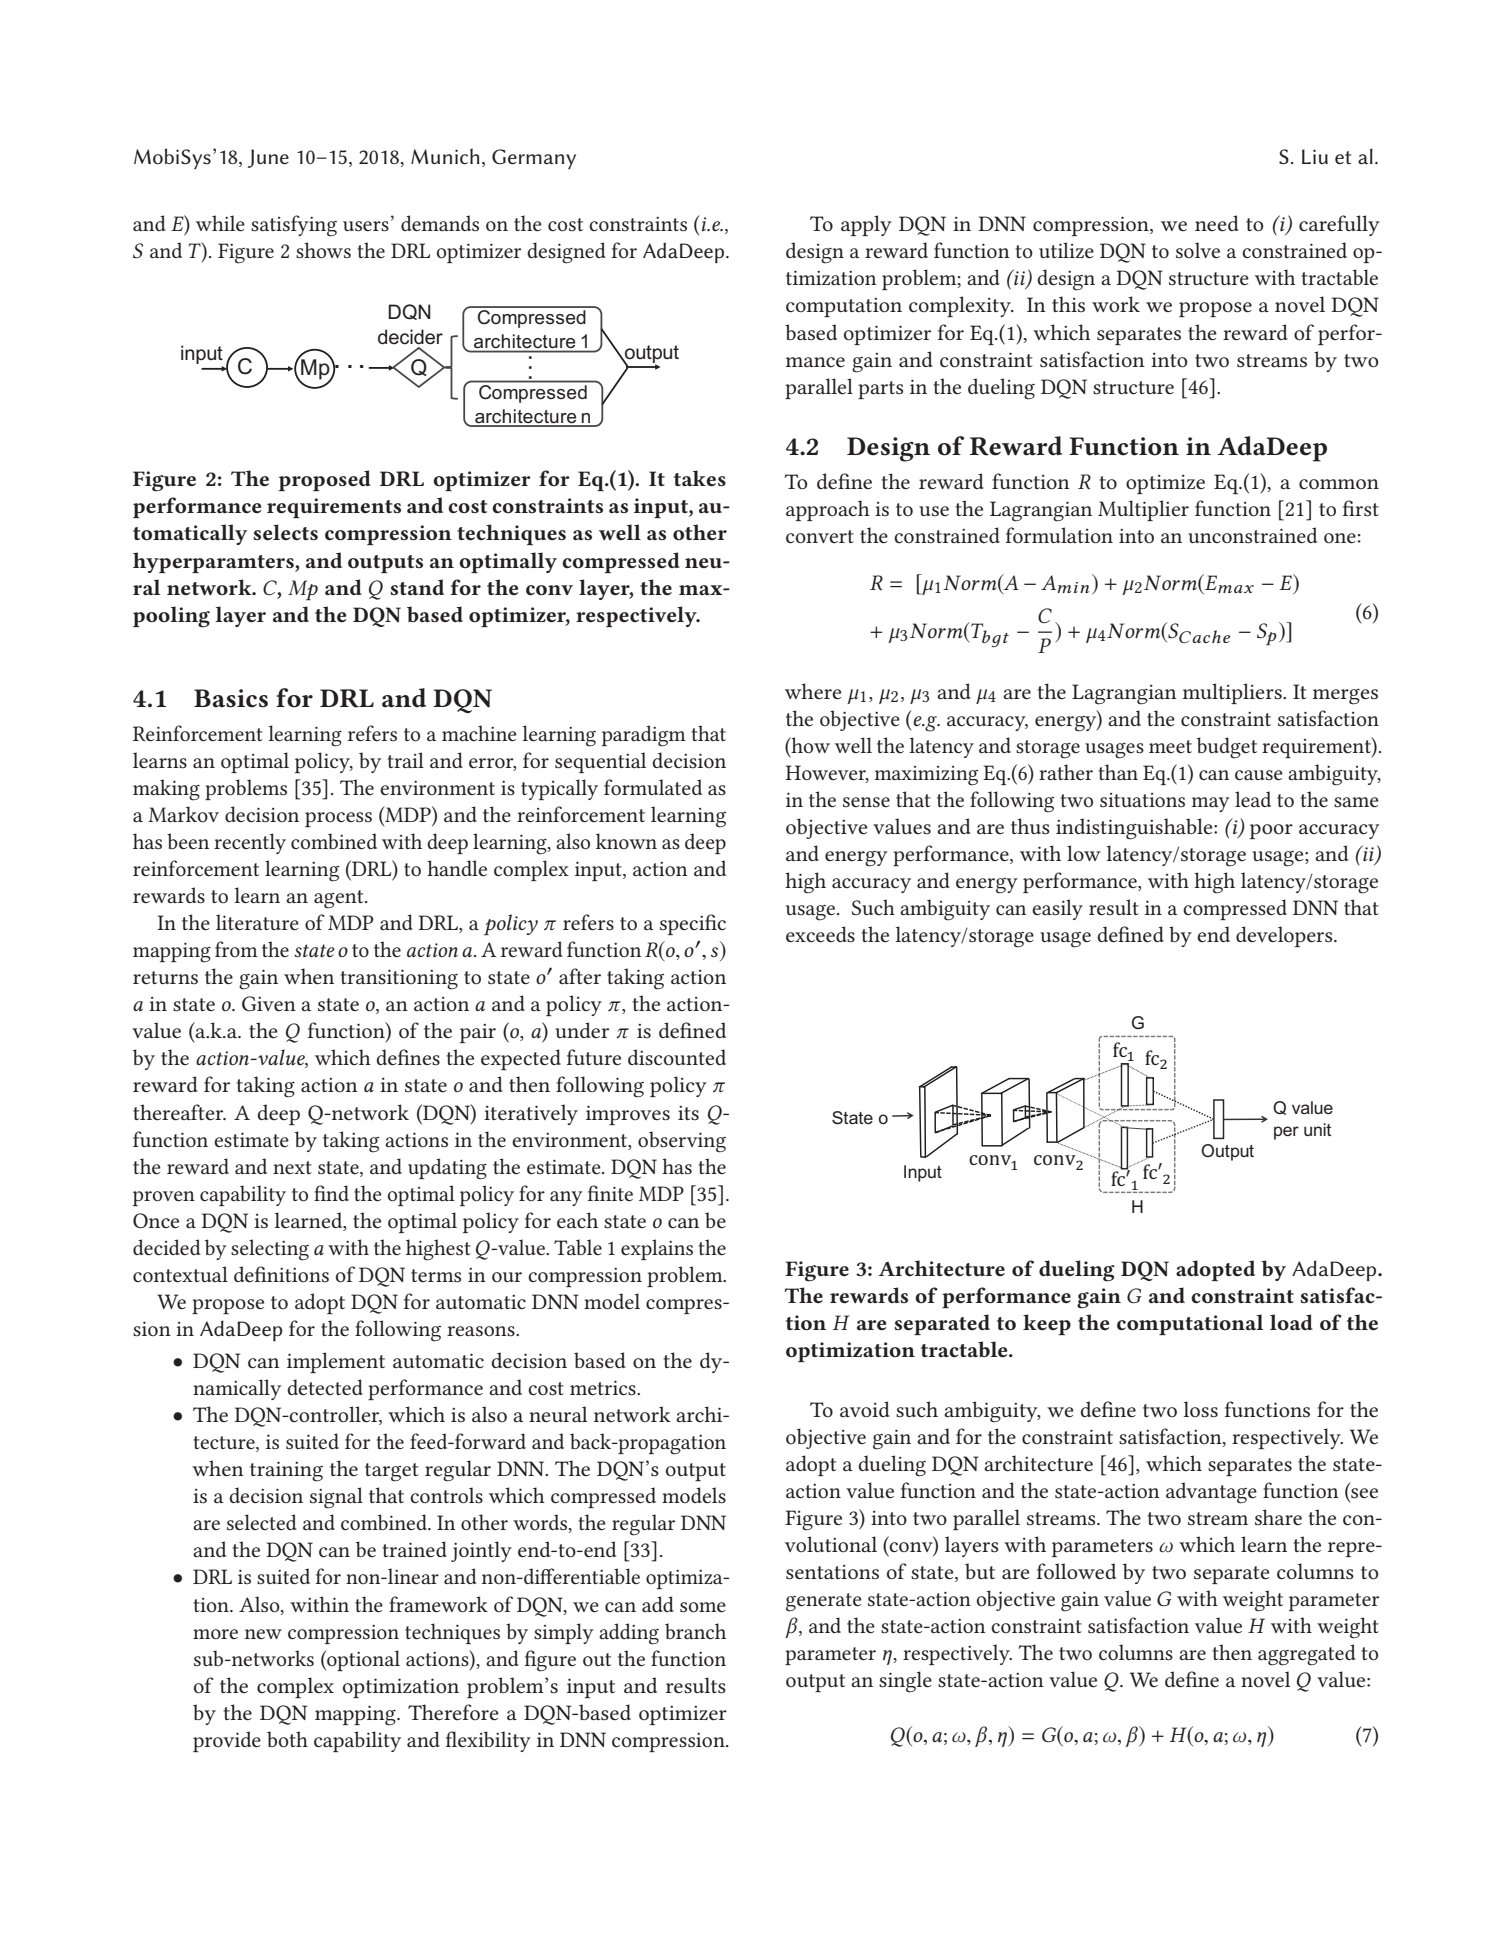  I want to click on satisfying, so click(294, 226).
